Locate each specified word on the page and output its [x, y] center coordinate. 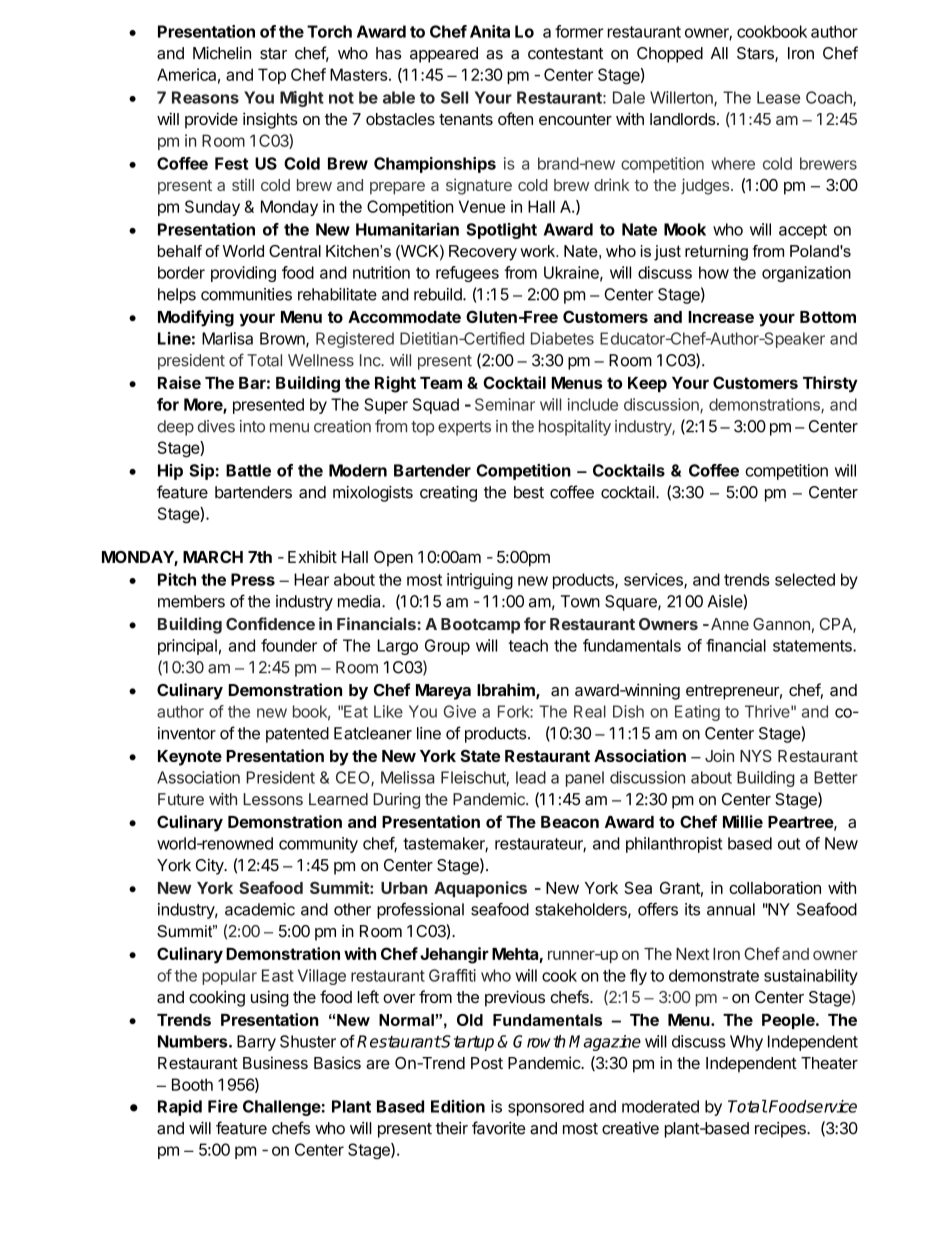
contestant [565, 54]
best [529, 492]
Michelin [222, 53]
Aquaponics [480, 889]
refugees [467, 274]
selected [805, 579]
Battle [248, 470]
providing [243, 274]
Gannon [781, 624]
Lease [778, 97]
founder [289, 645]
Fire [223, 1106]
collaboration [775, 887]
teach [528, 645]
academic [260, 909]
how [714, 272]
